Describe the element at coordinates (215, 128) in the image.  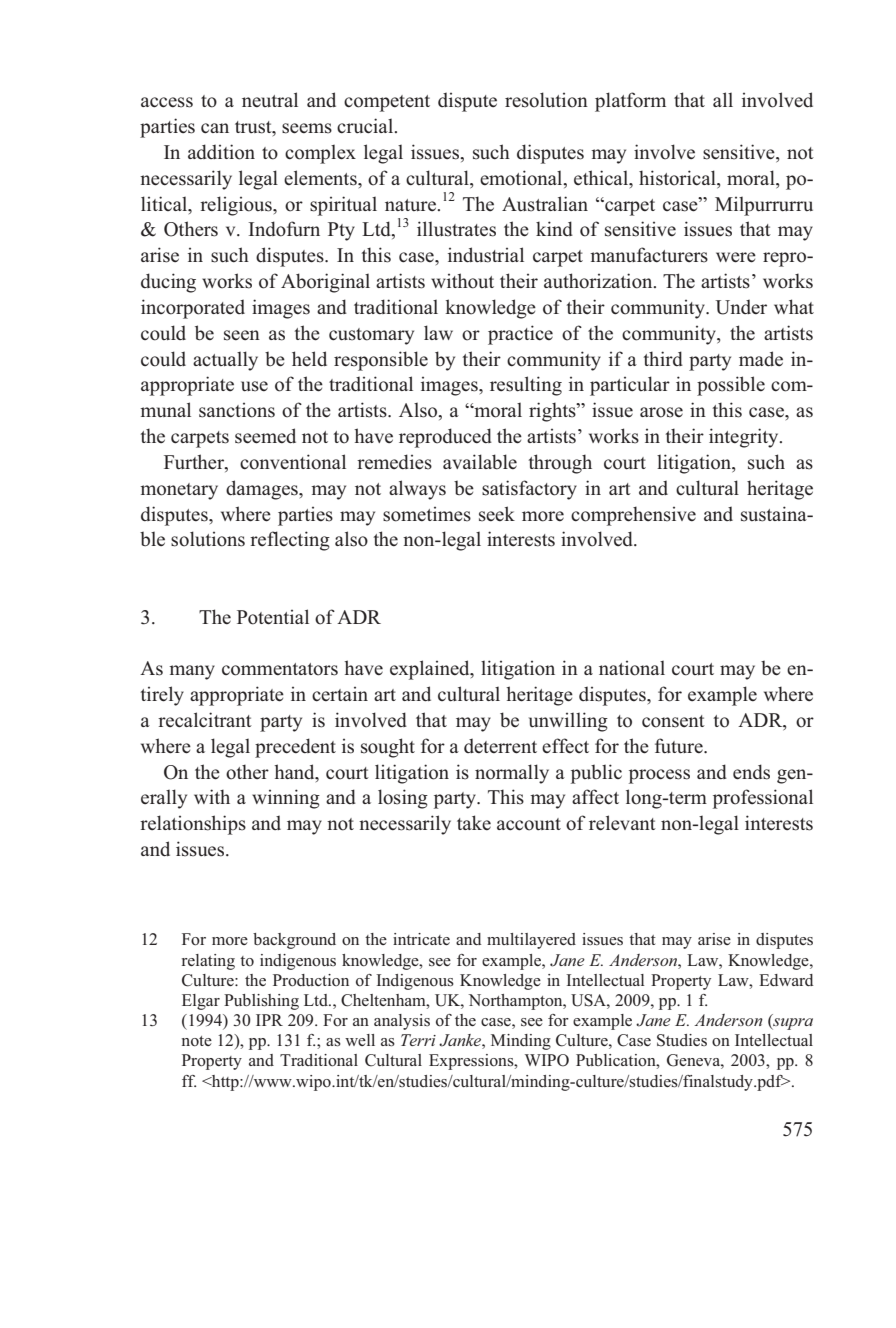
I see `can` at that location.
